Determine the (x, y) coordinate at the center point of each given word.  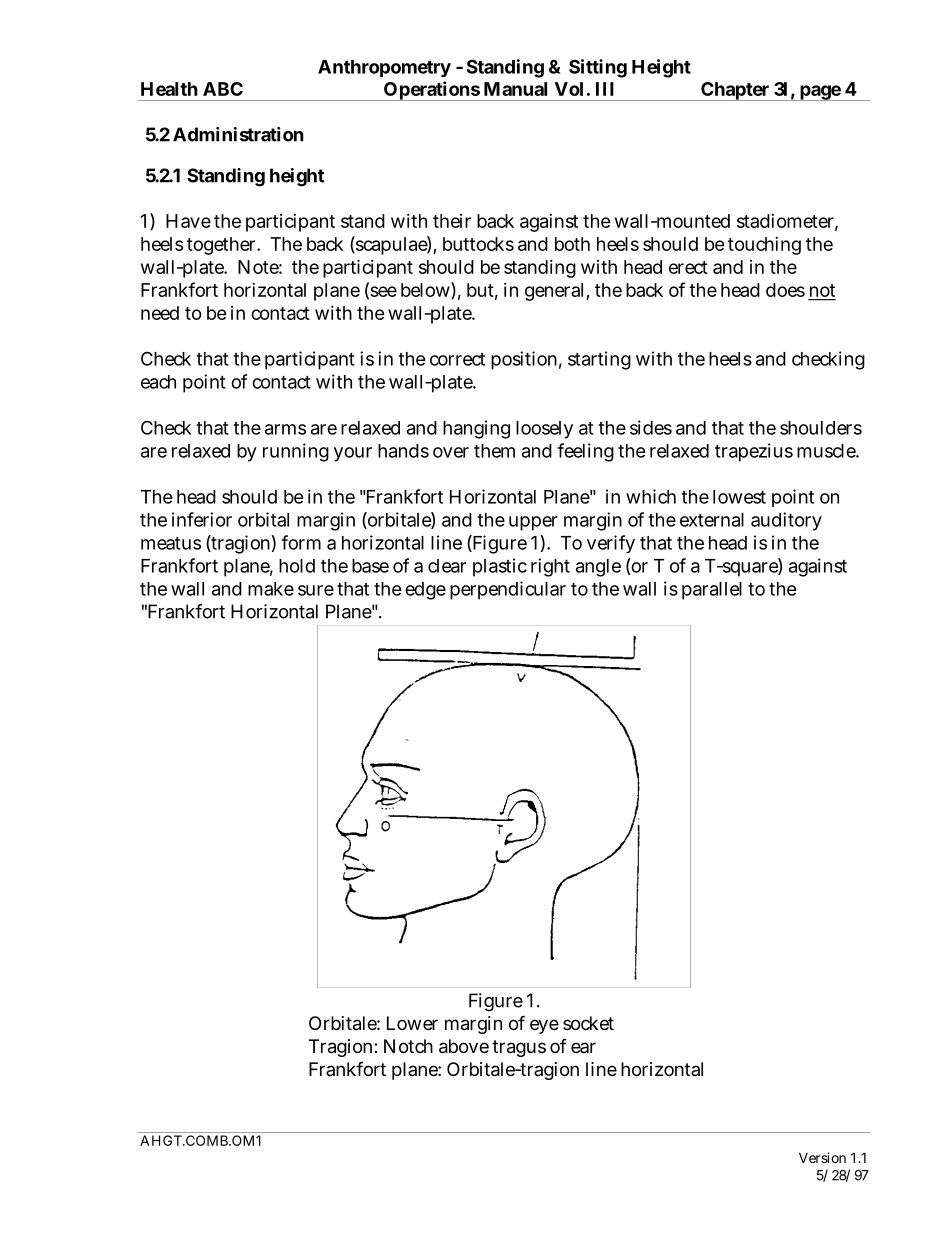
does (785, 290)
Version (822, 1157)
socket (588, 1023)
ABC (223, 89)
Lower (412, 1023)
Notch (408, 1046)
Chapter (736, 91)
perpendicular (508, 590)
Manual (515, 89)
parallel (712, 591)
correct (457, 359)
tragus (519, 1048)
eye (544, 1026)
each (158, 382)
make (271, 589)
